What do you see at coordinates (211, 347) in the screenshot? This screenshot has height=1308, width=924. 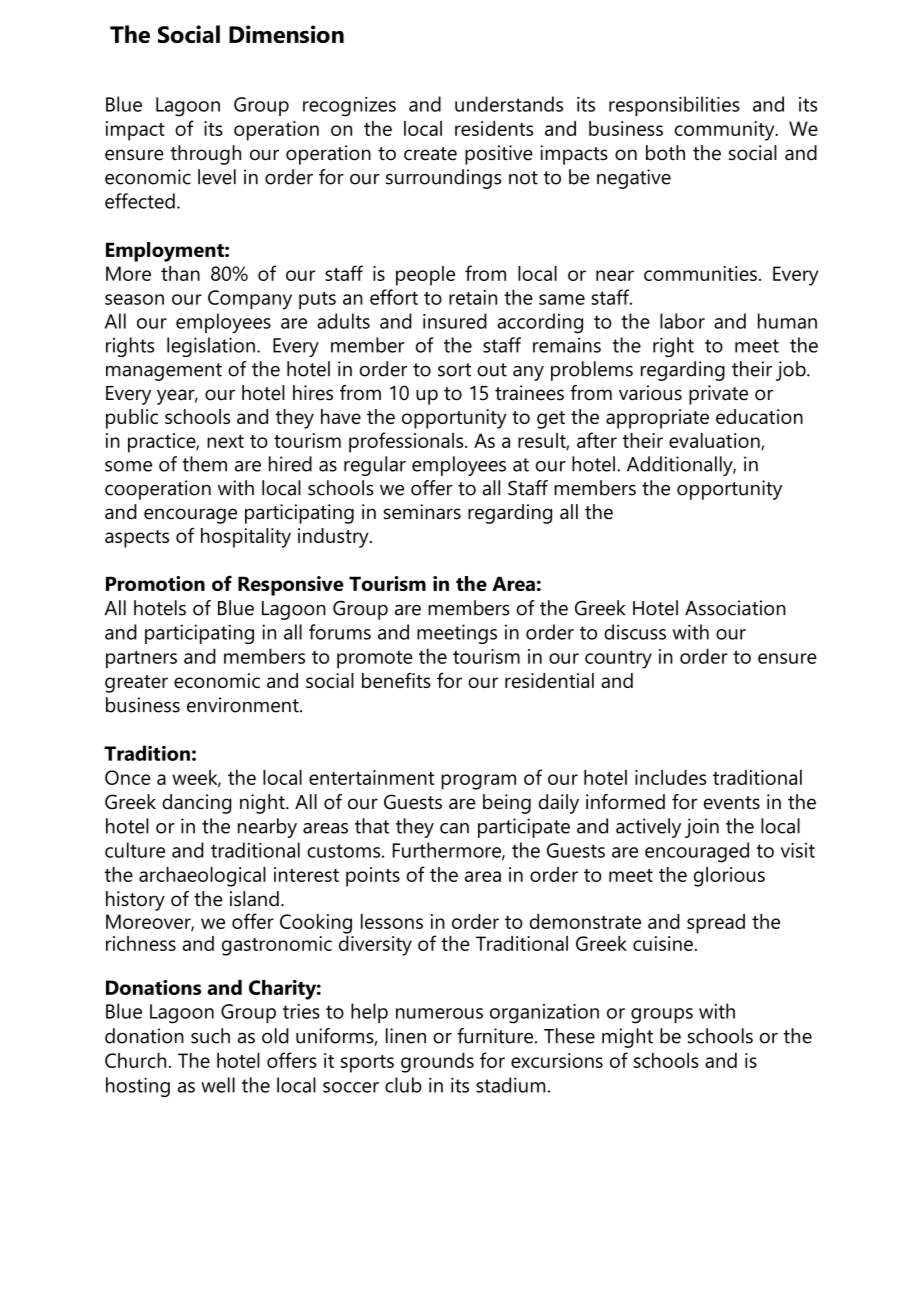 I see `legislation` at bounding box center [211, 347].
